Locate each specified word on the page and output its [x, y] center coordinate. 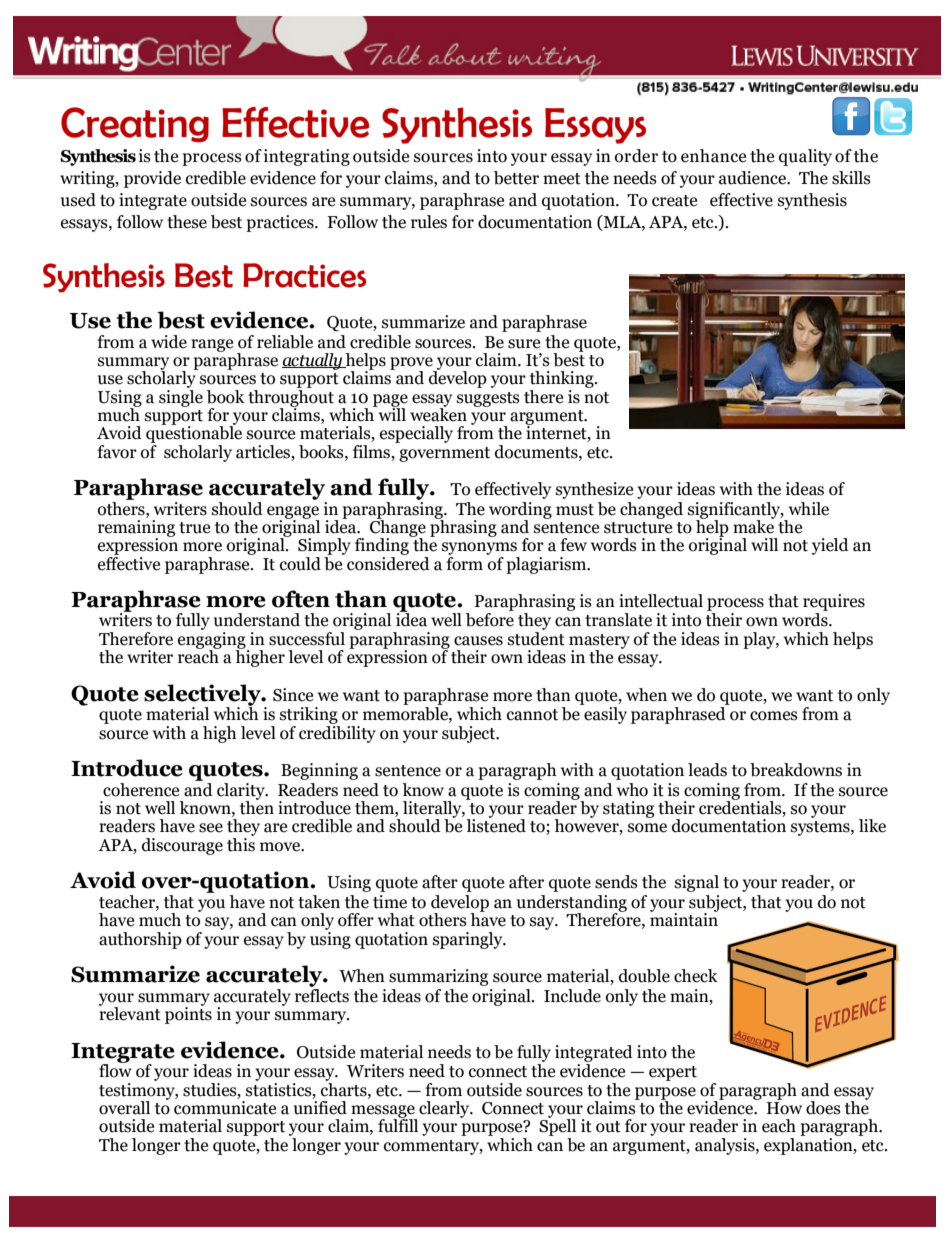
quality [805, 157]
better [516, 178]
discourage [182, 846]
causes [478, 641]
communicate [225, 1108]
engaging [213, 640]
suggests [488, 399]
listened [496, 825]
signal [697, 883]
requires [834, 602]
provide [152, 179]
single [181, 397]
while [809, 509]
